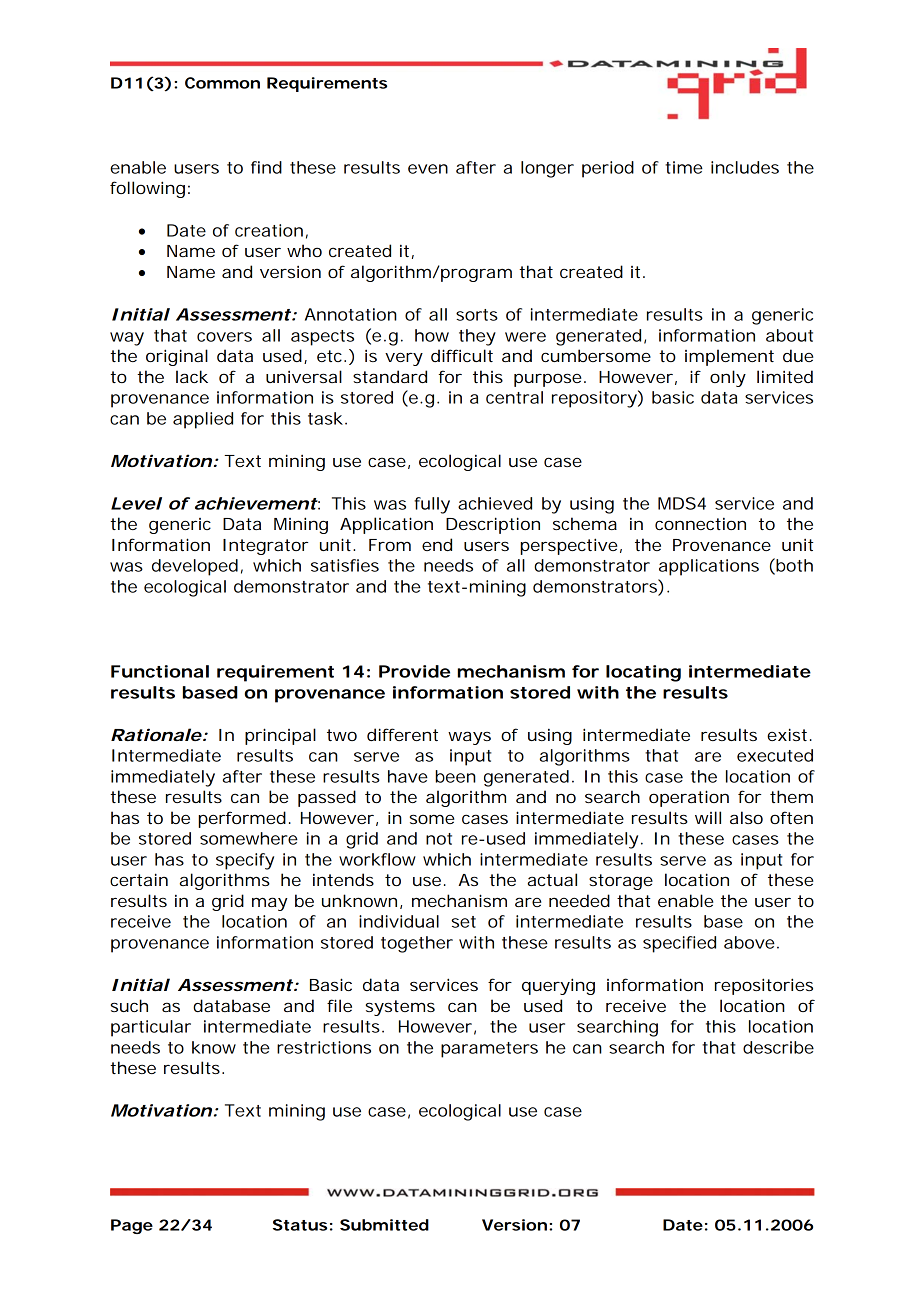 The image size is (924, 1308). What do you see at coordinates (745, 167) in the screenshot?
I see `includes` at bounding box center [745, 167].
